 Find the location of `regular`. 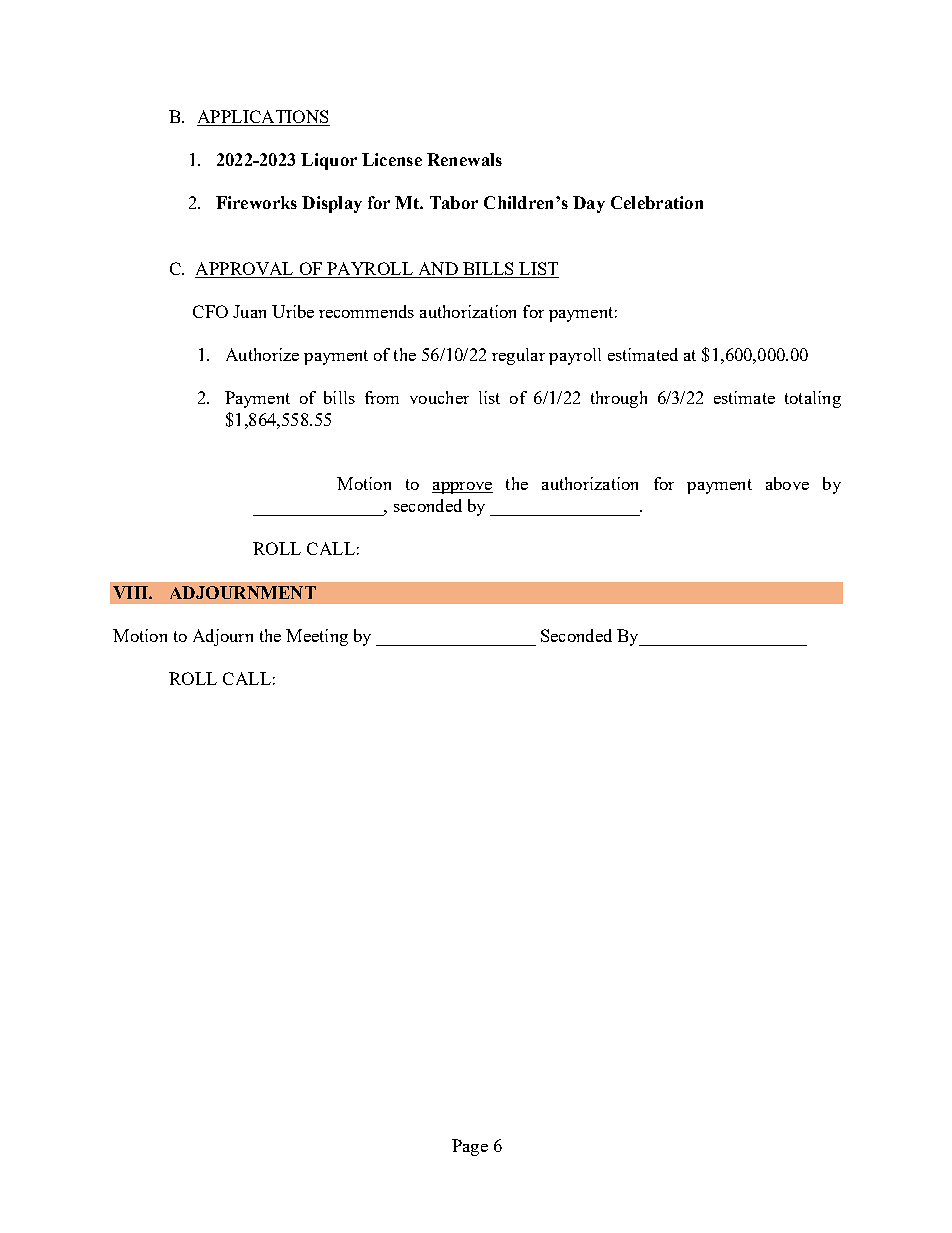

regular is located at coordinates (518, 356).
